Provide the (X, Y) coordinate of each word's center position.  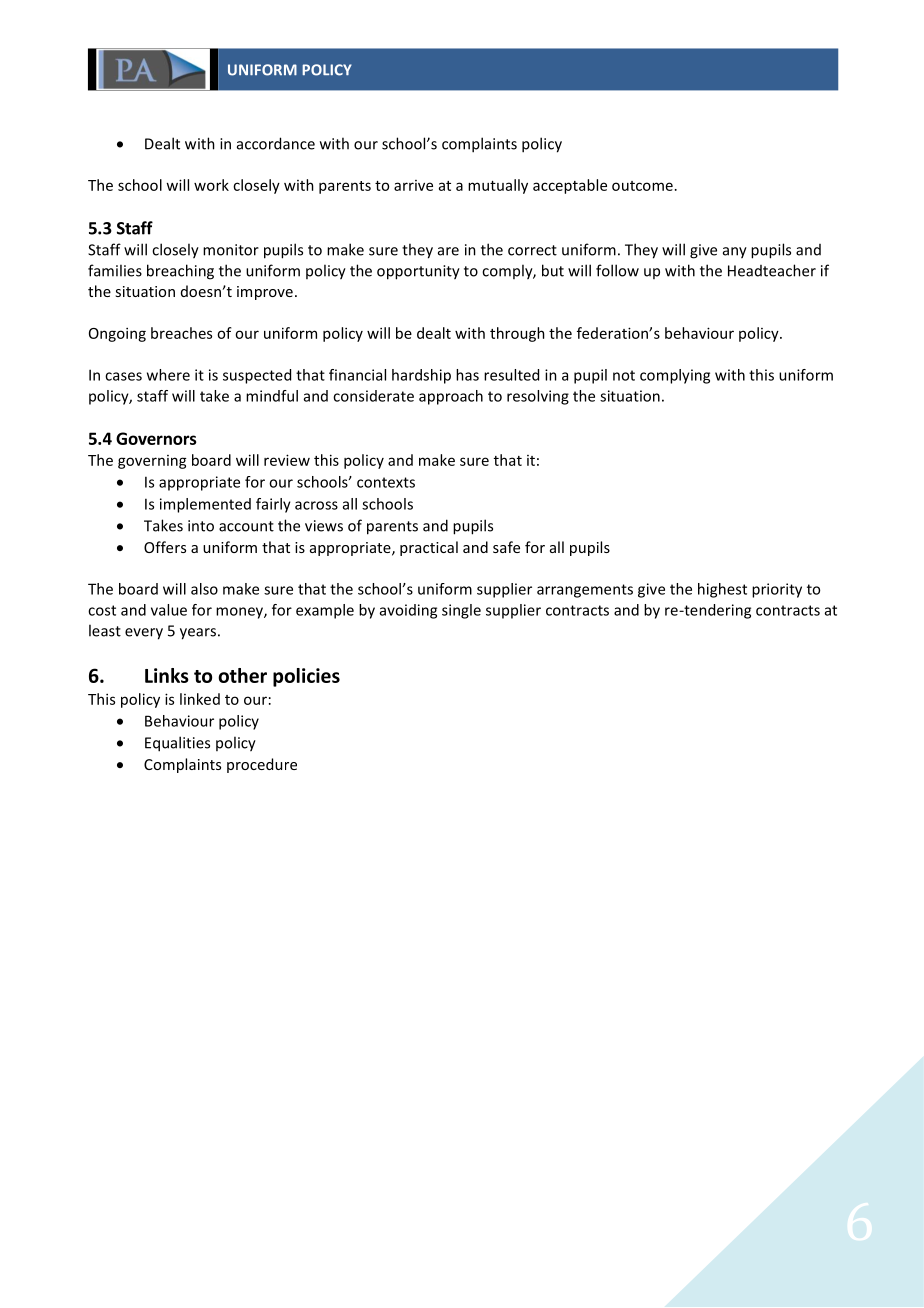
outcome (642, 186)
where (168, 375)
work (211, 185)
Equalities (177, 744)
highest (722, 590)
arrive (413, 185)
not (624, 375)
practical (429, 548)
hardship (421, 376)
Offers (165, 547)
